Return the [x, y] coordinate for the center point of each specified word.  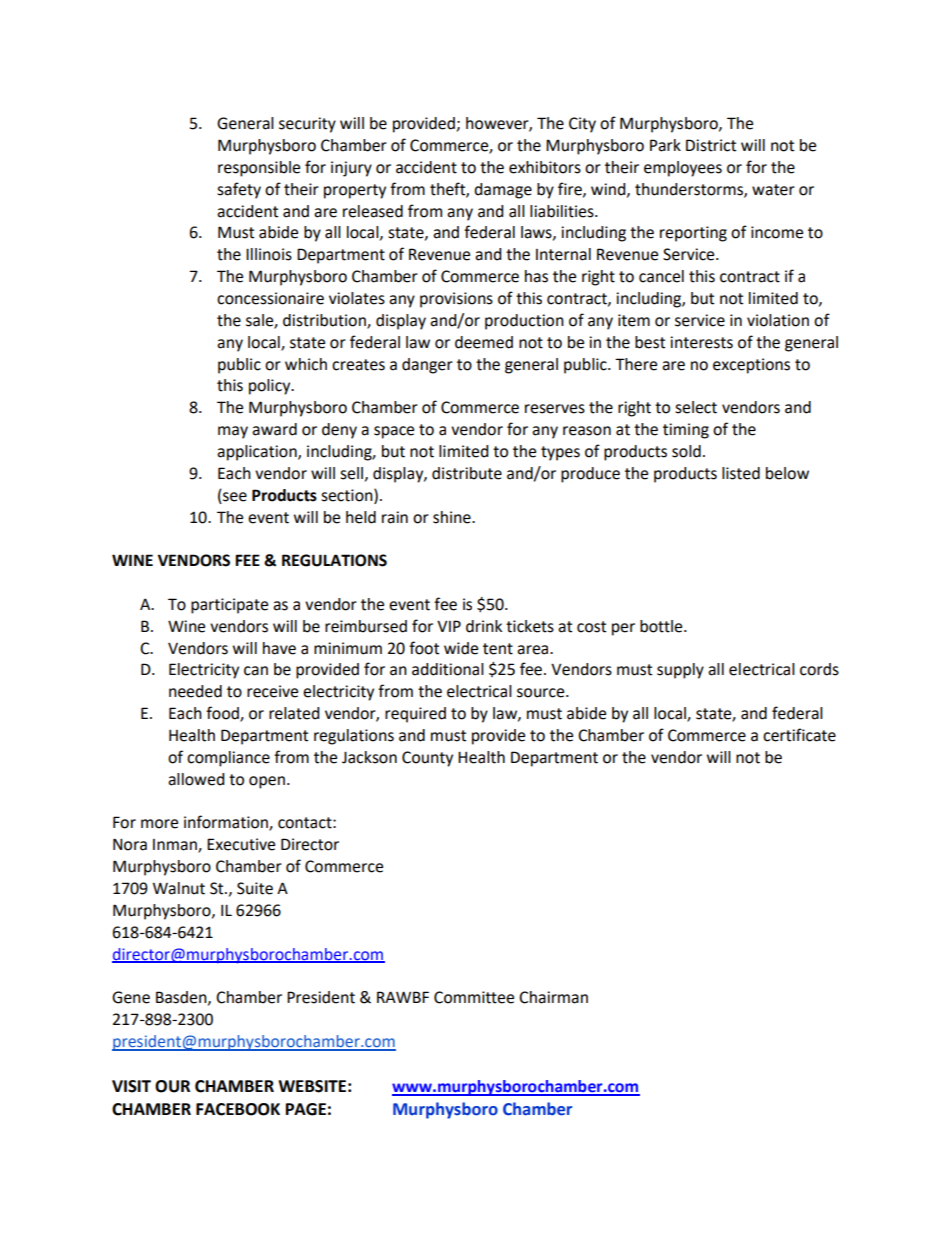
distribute [467, 473]
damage [503, 191]
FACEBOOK [238, 1109]
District [711, 145]
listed [741, 473]
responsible [259, 169]
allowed [196, 779]
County [427, 759]
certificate [799, 735]
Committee [474, 997]
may [233, 432]
